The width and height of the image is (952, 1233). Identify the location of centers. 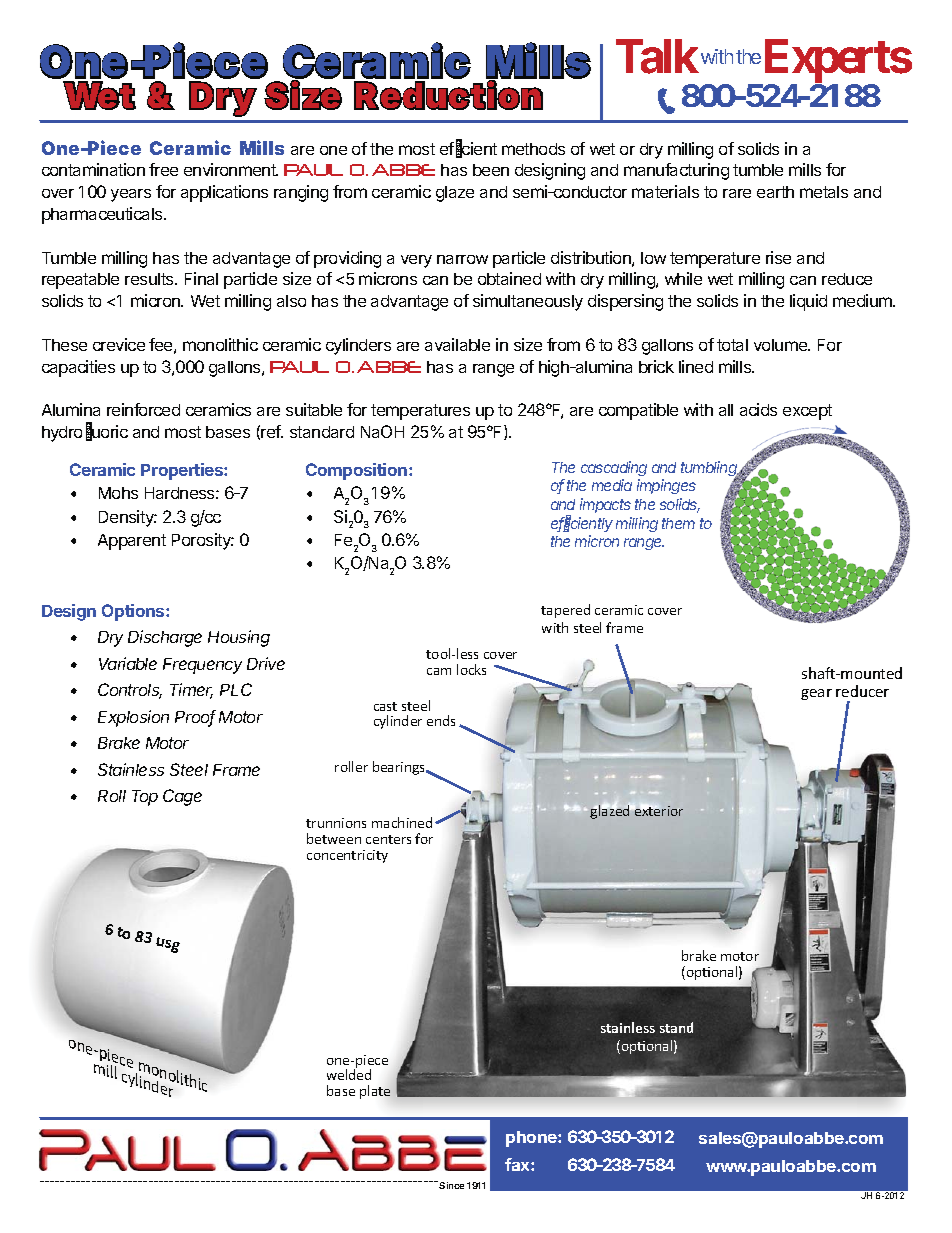
(388, 839).
